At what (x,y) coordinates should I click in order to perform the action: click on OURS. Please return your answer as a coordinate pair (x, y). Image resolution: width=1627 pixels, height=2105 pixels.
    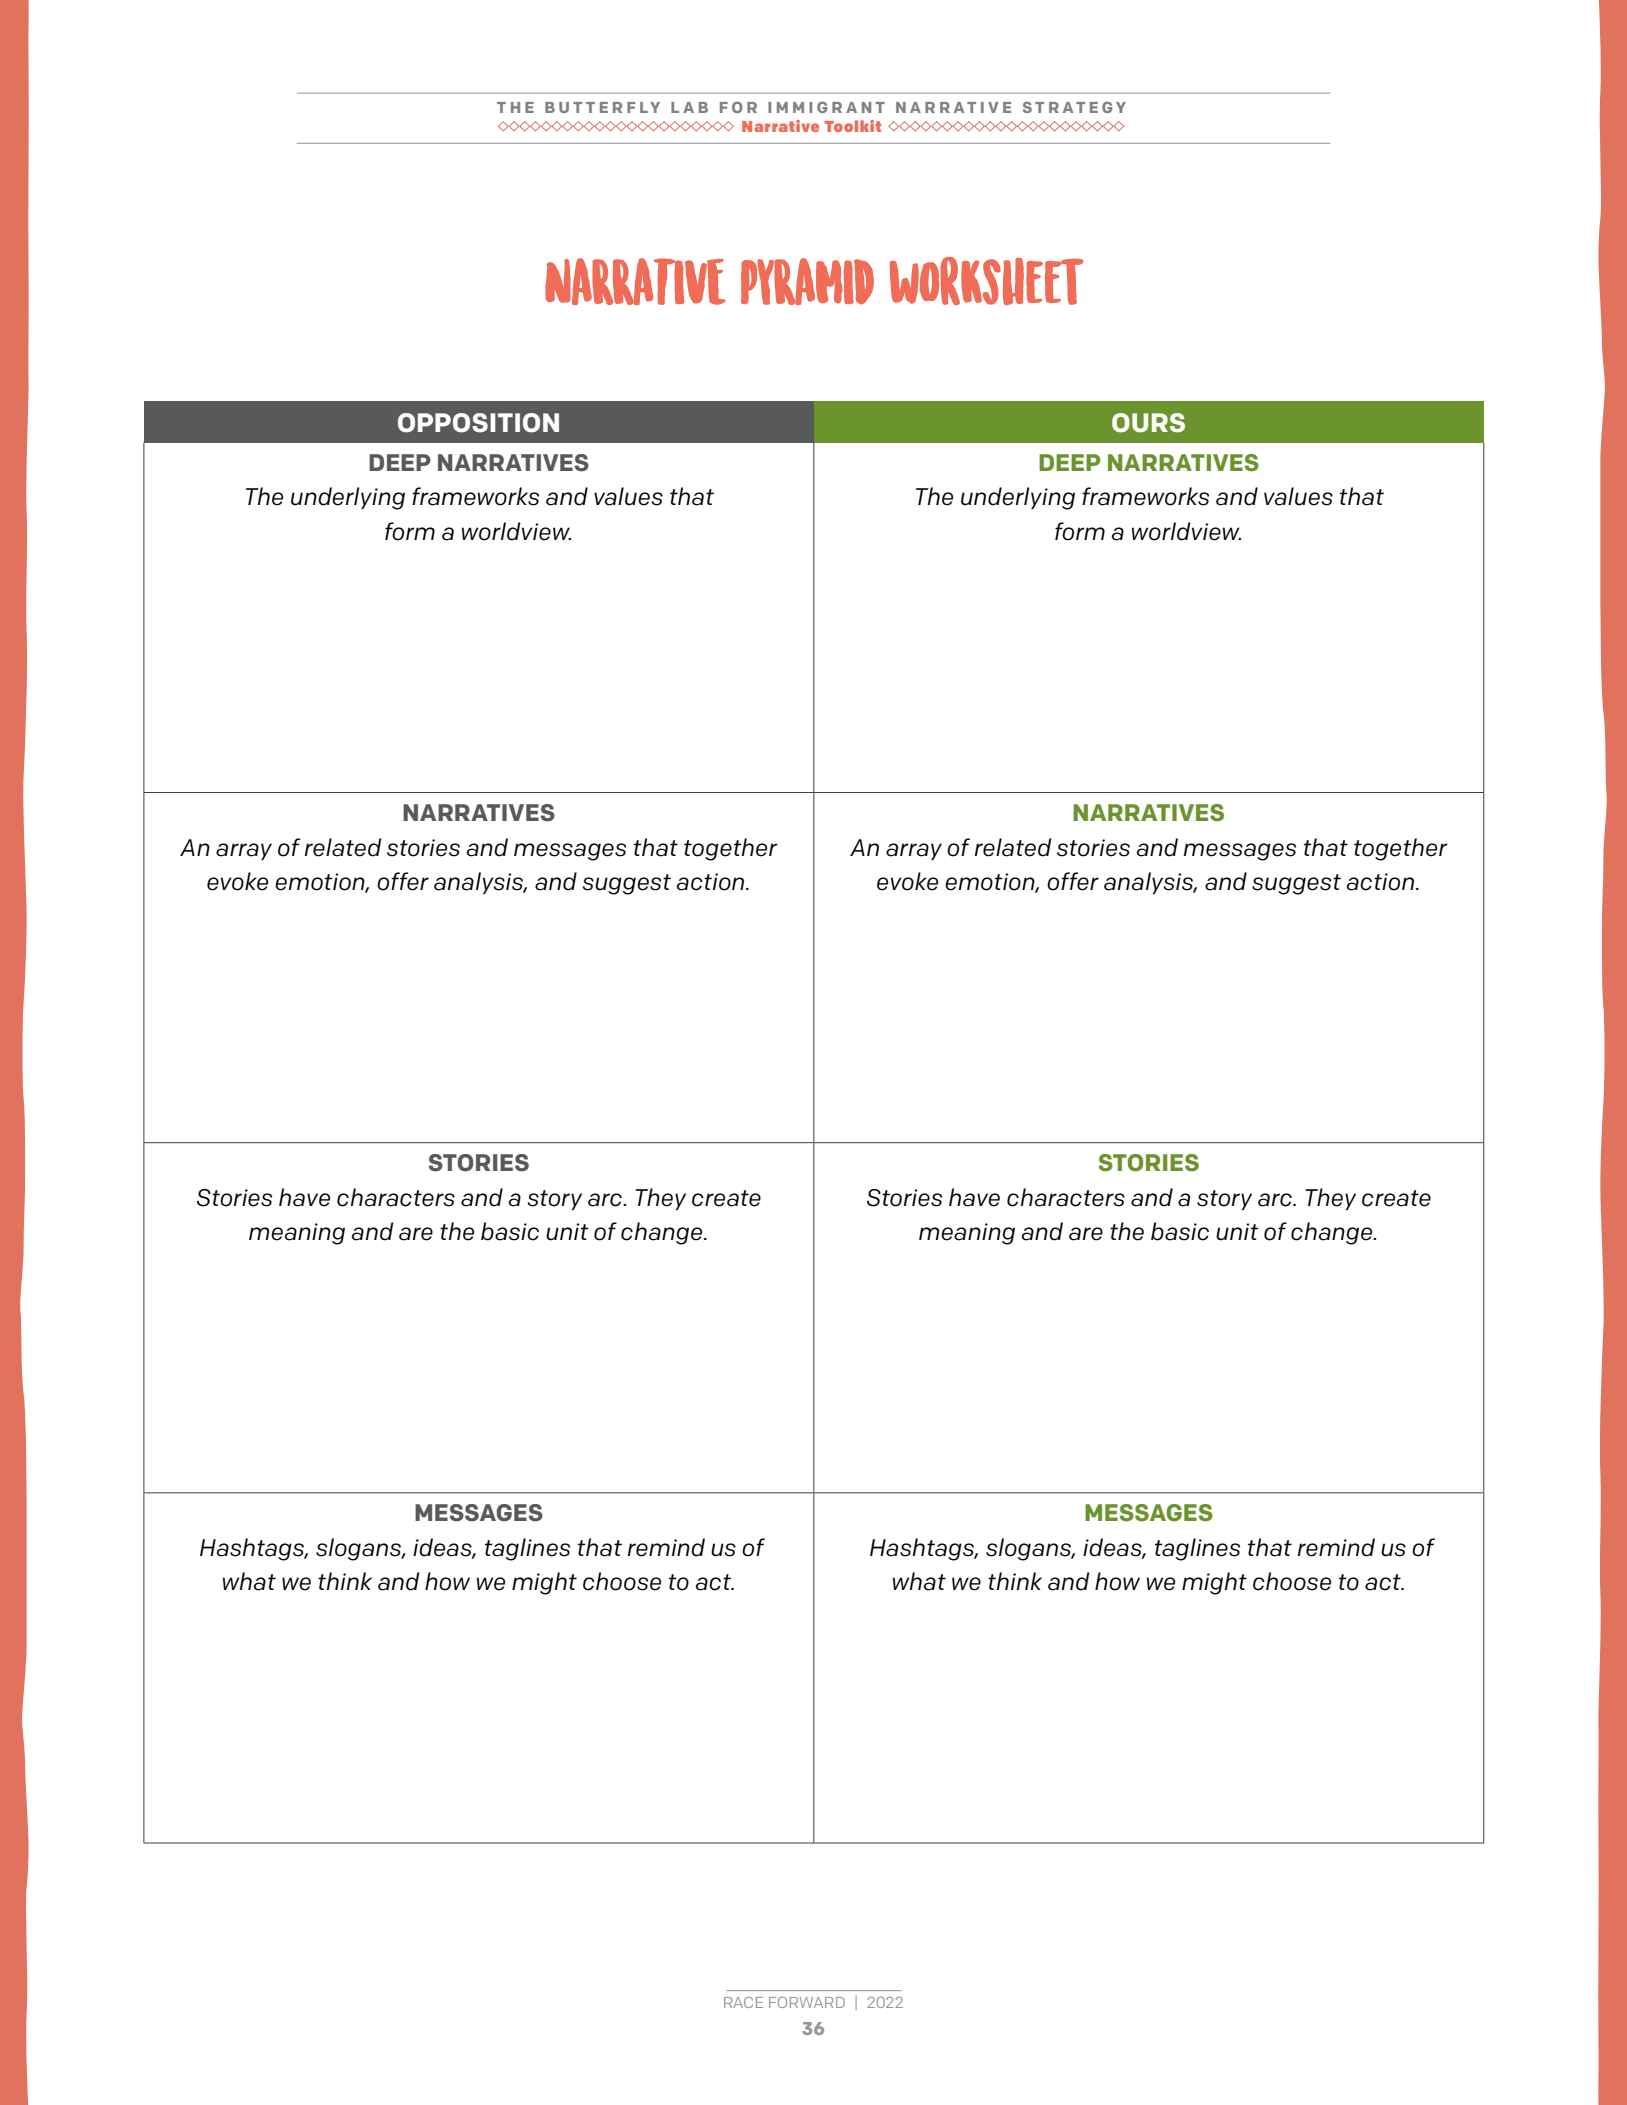
    Looking at the image, I should click on (1148, 423).
